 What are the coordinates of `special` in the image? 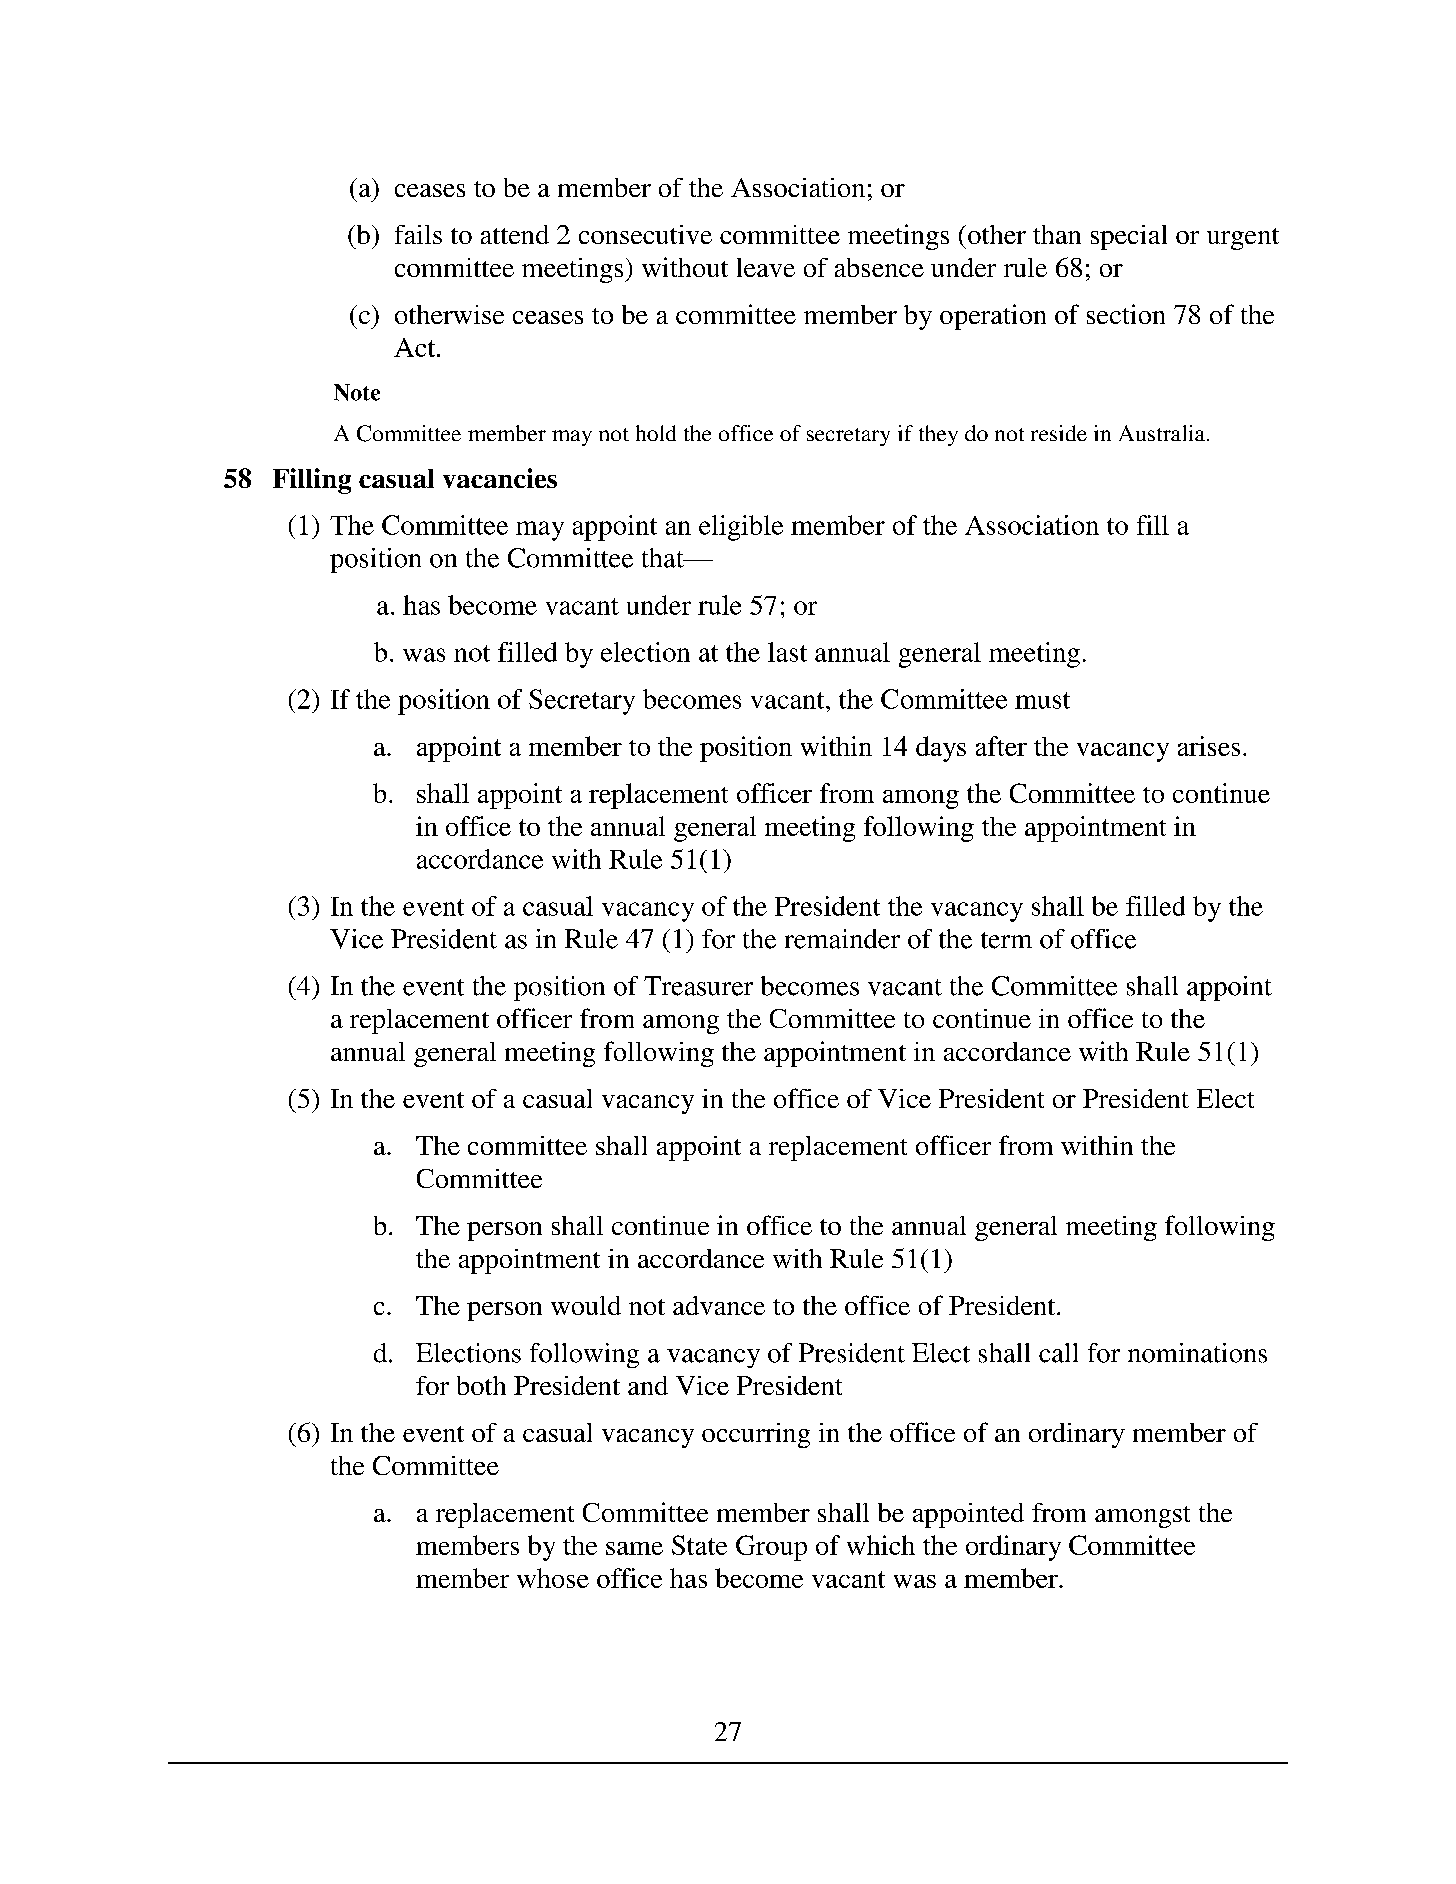 It's located at (1129, 237).
